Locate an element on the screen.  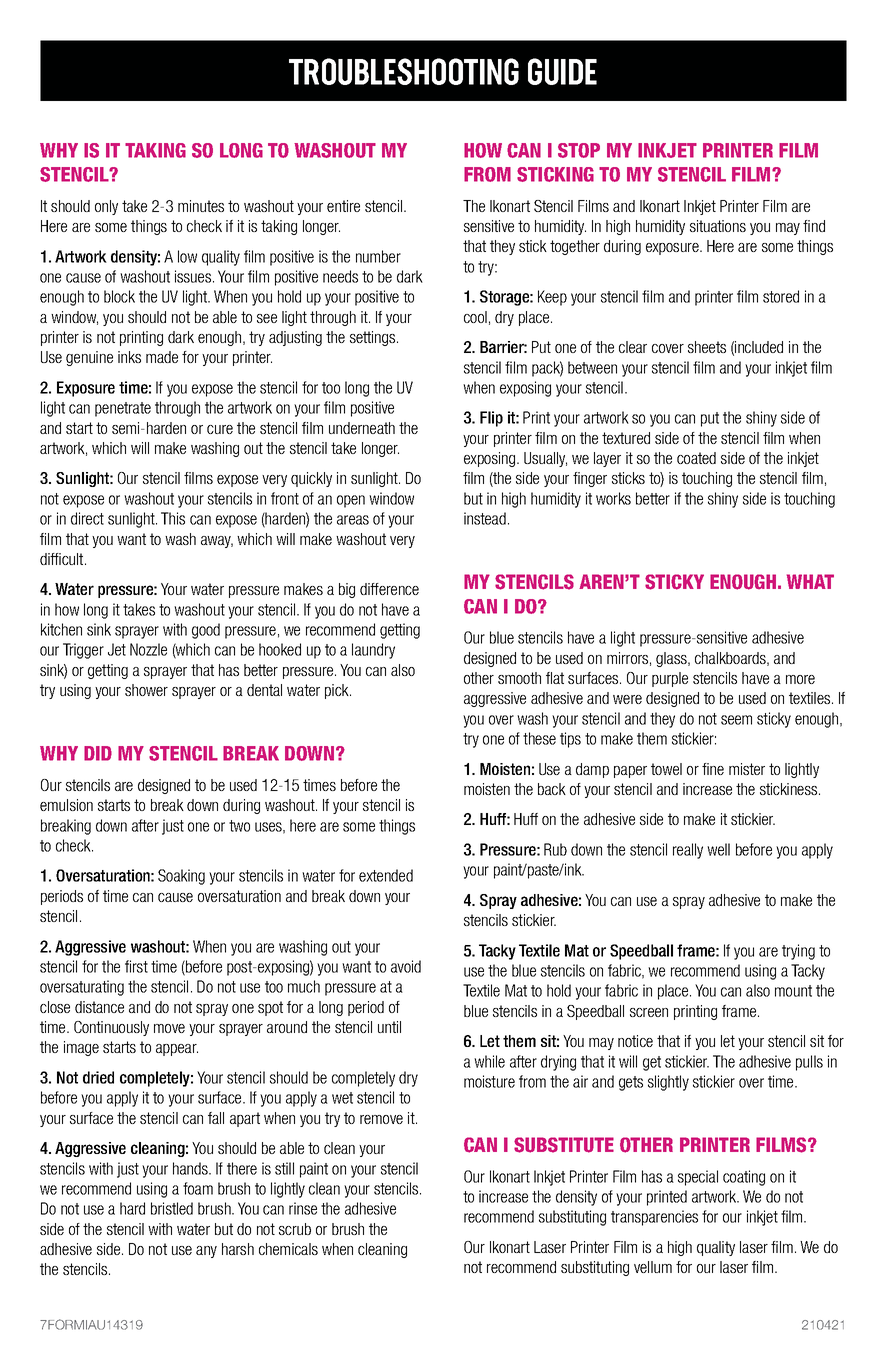
coated is located at coordinates (696, 458).
